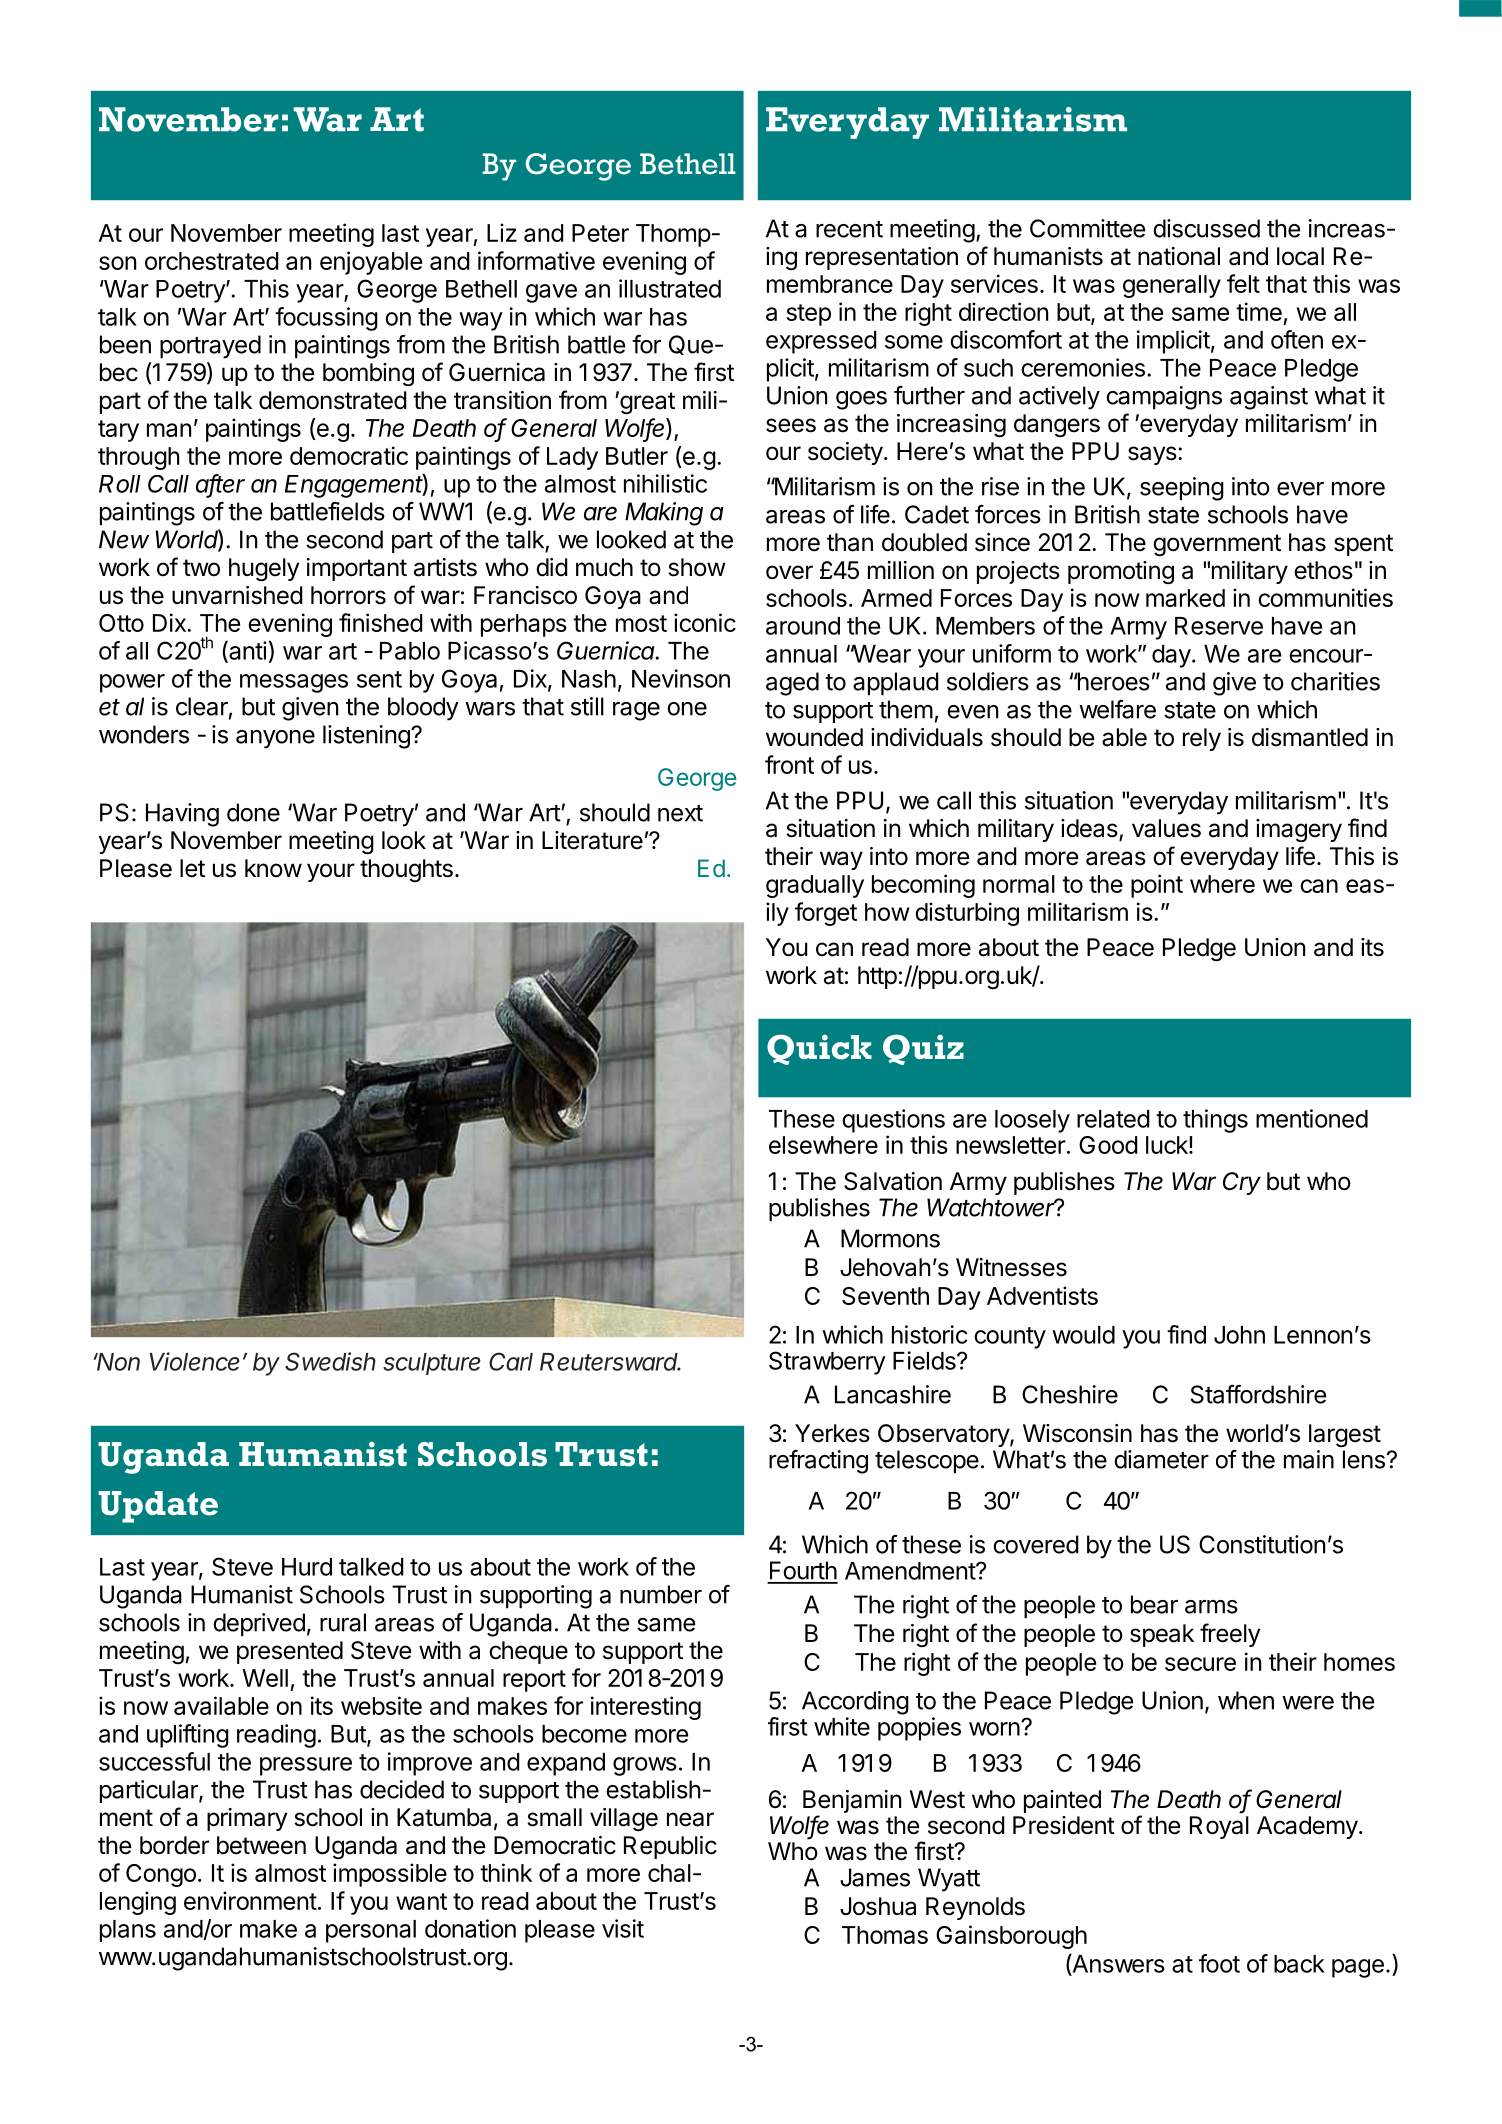  Describe the element at coordinates (1211, 1607) in the screenshot. I see `arms` at that location.
